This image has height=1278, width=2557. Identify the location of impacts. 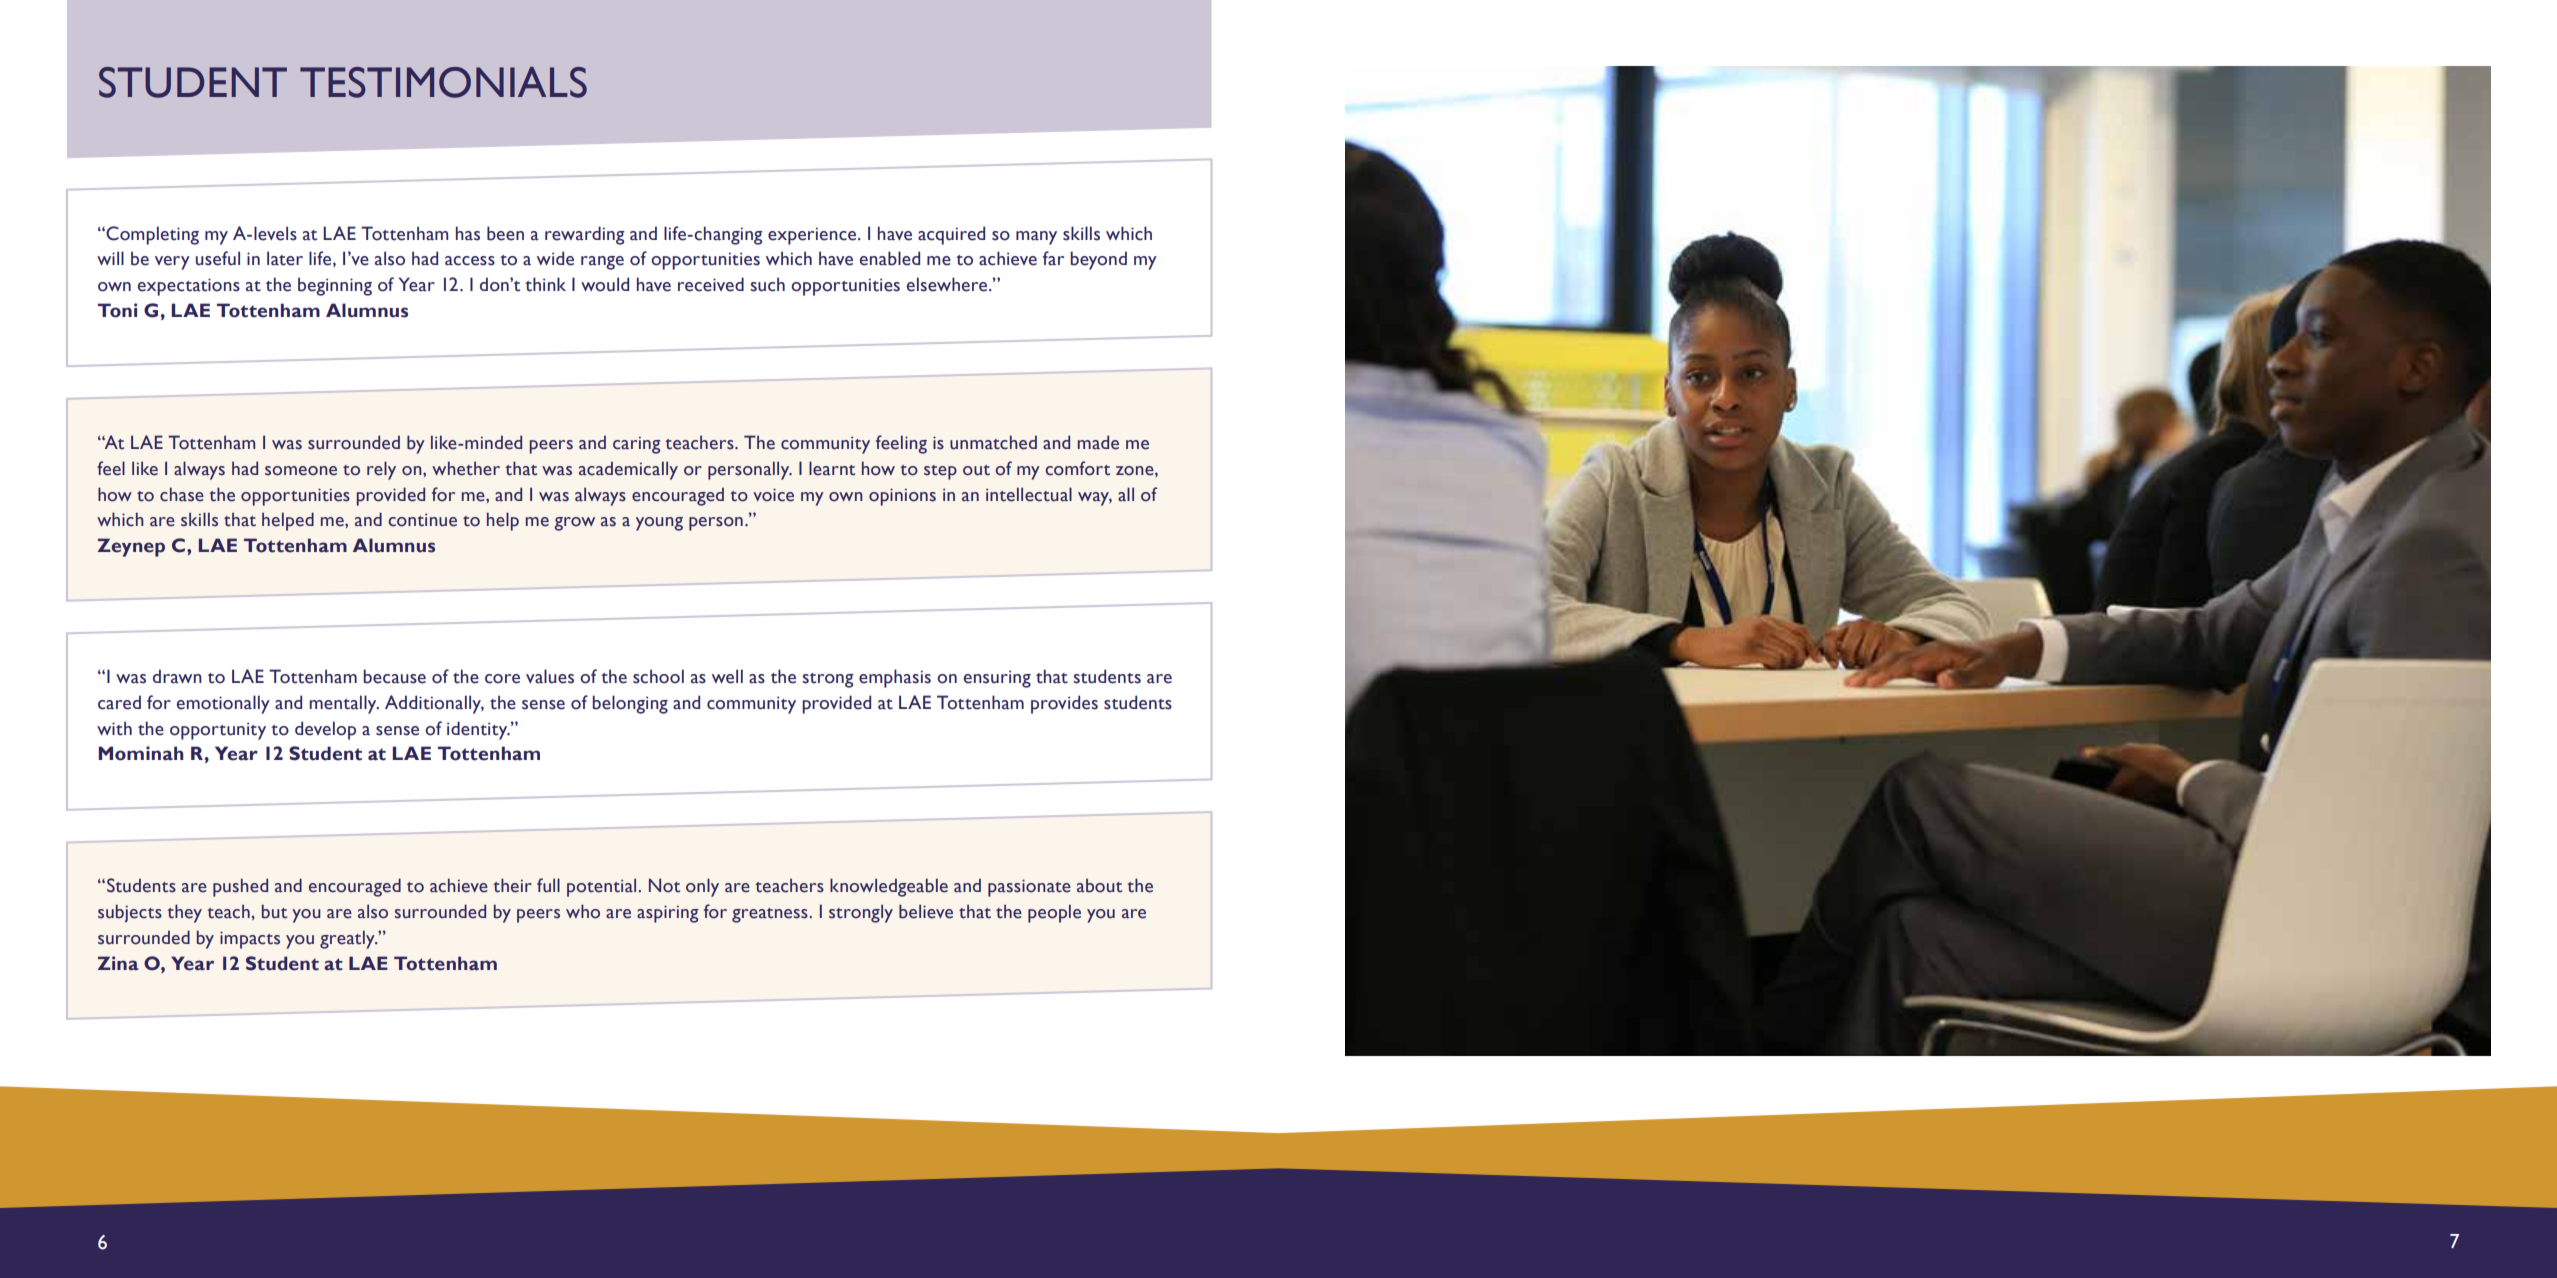
(250, 940).
